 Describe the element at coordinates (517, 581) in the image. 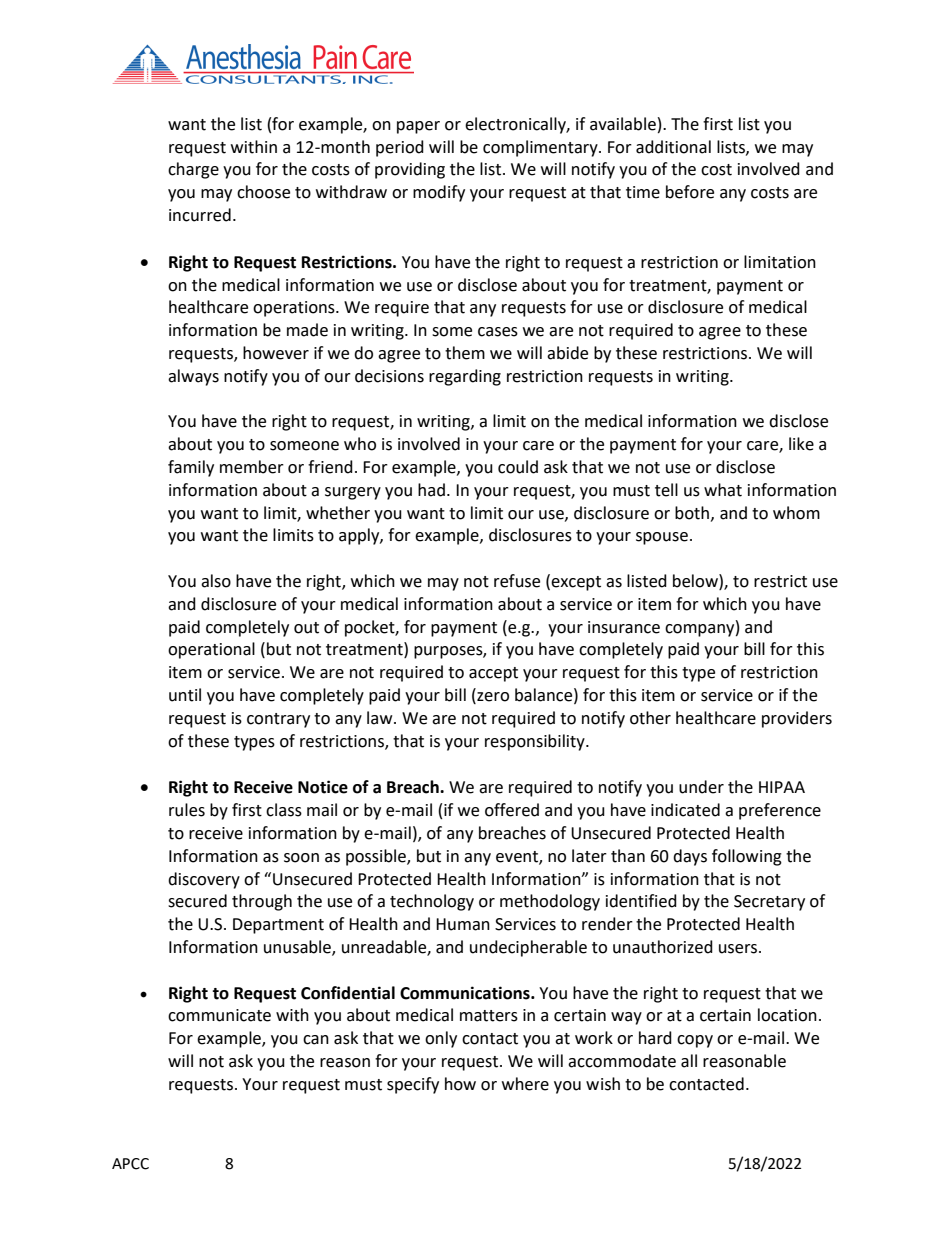

I see `refuse` at that location.
